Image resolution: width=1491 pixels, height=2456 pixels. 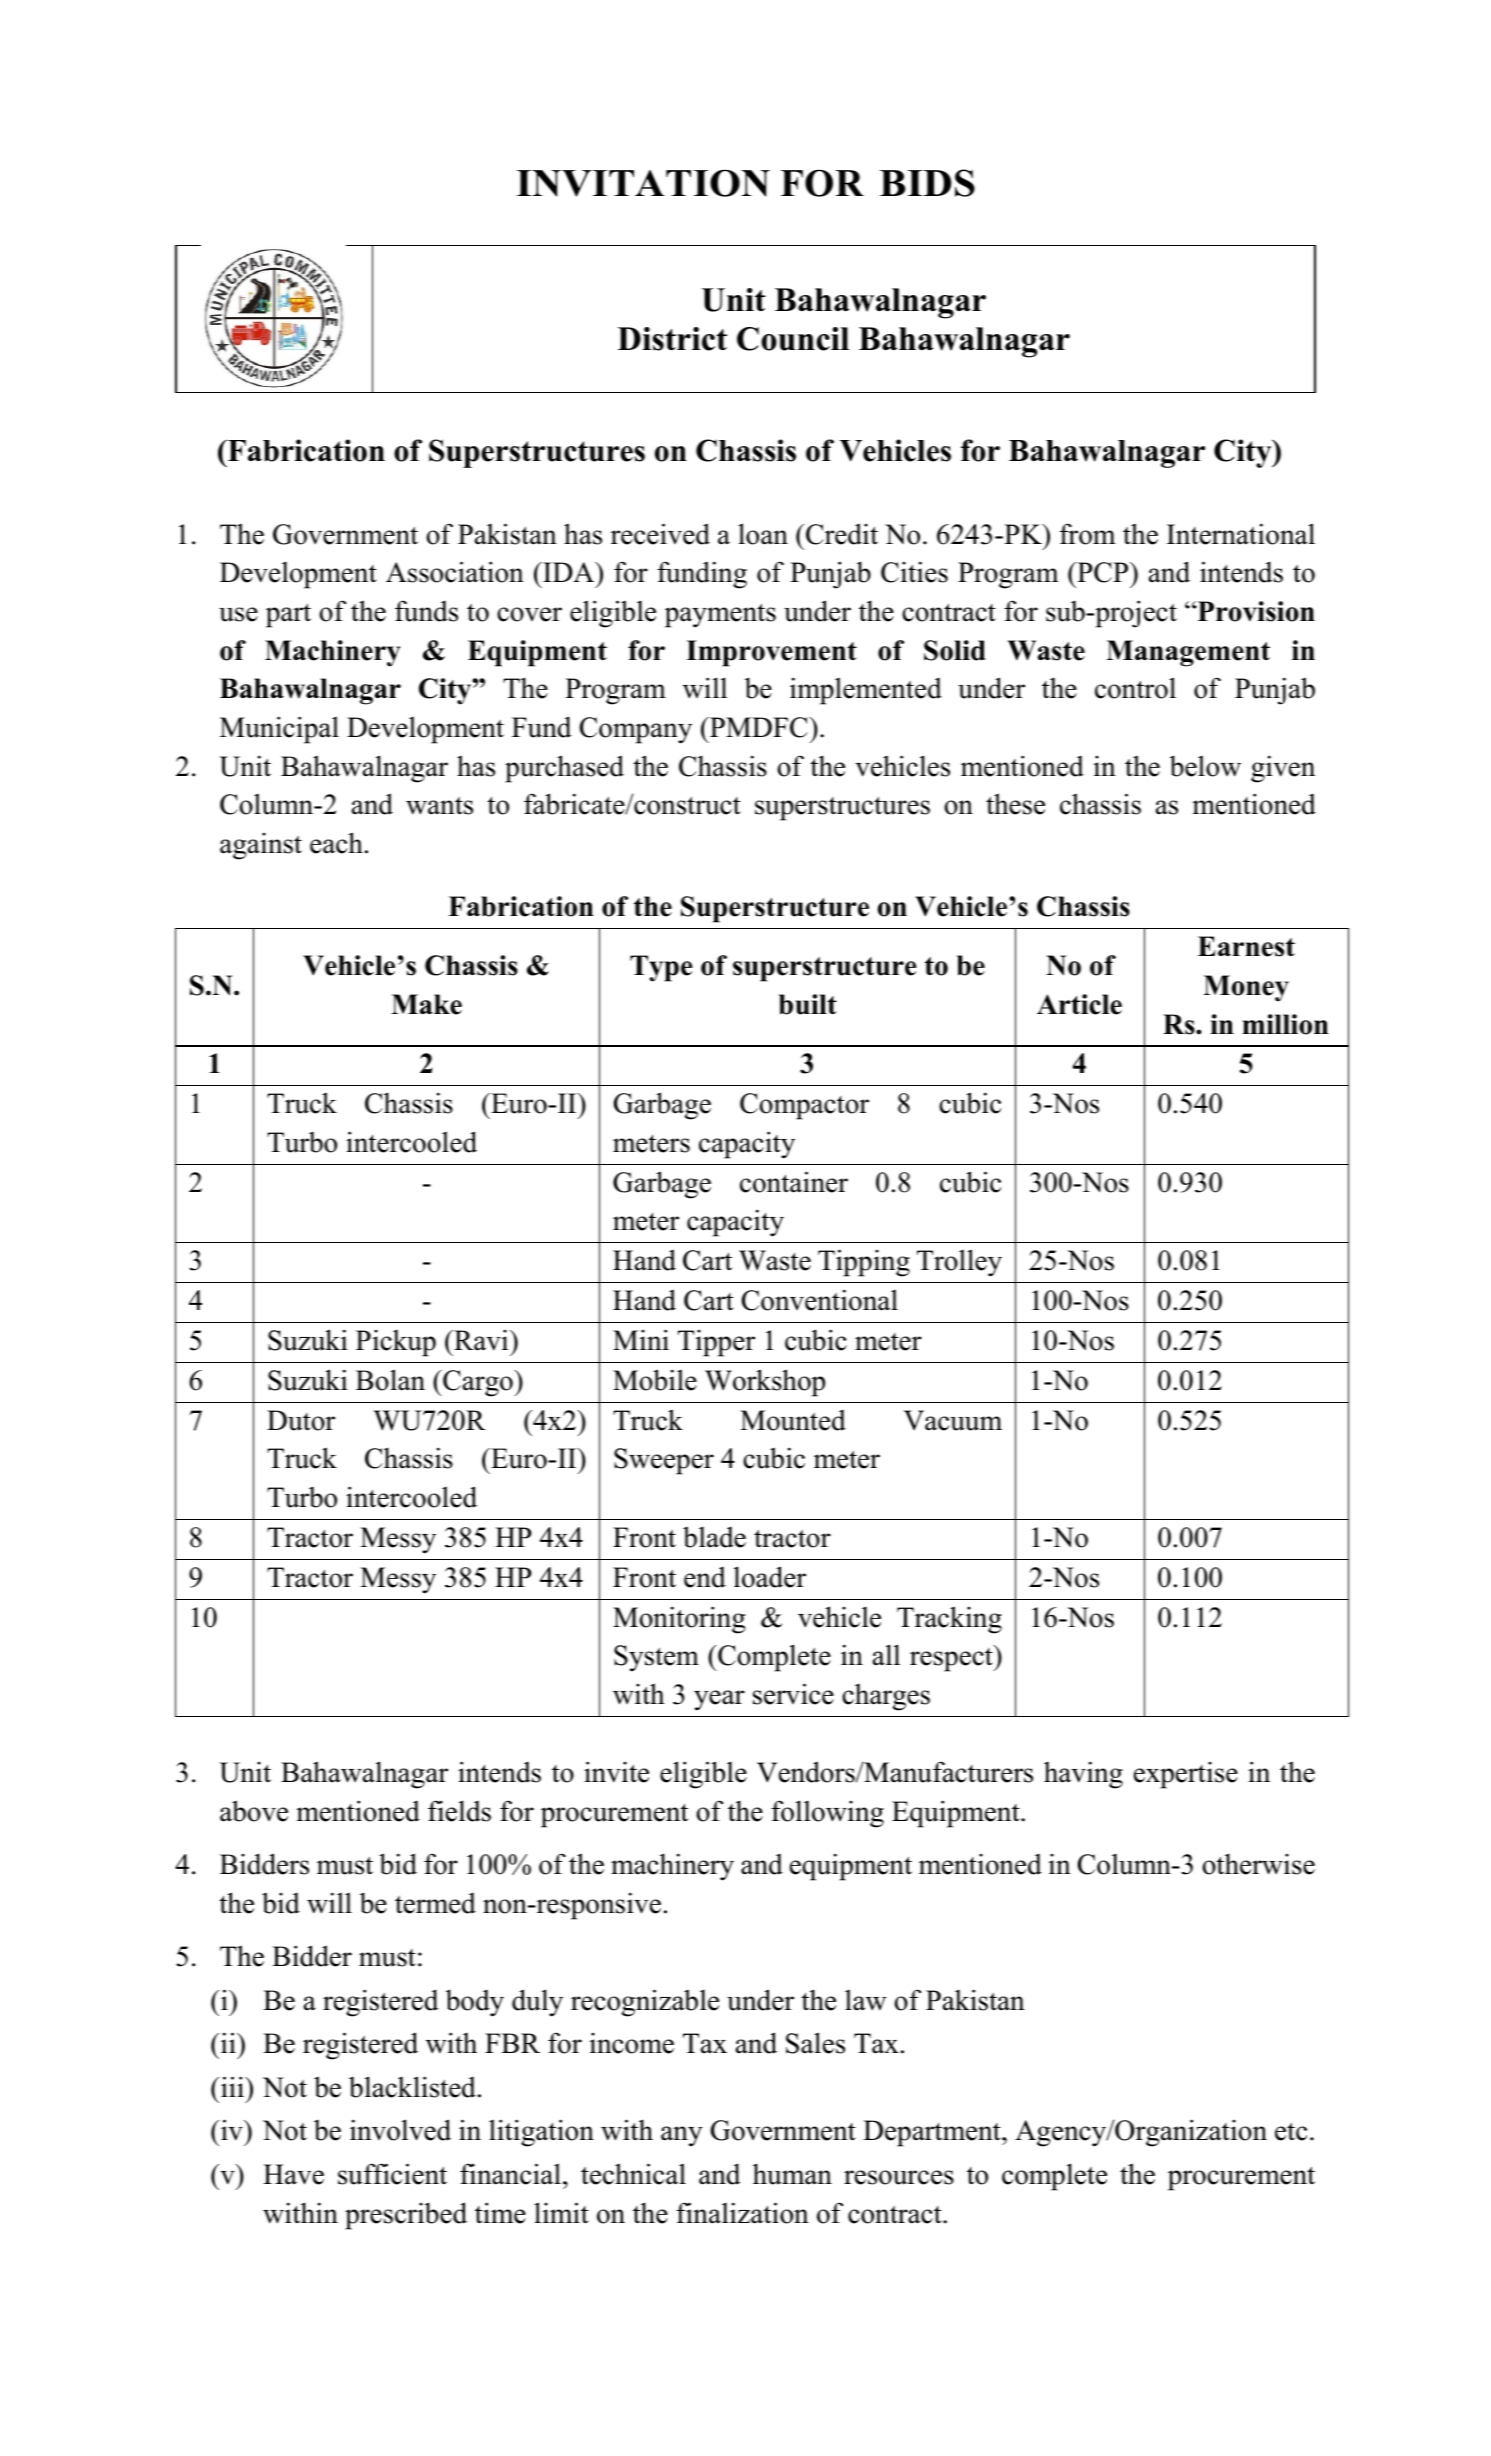 What do you see at coordinates (792, 2174) in the page?
I see `human` at bounding box center [792, 2174].
